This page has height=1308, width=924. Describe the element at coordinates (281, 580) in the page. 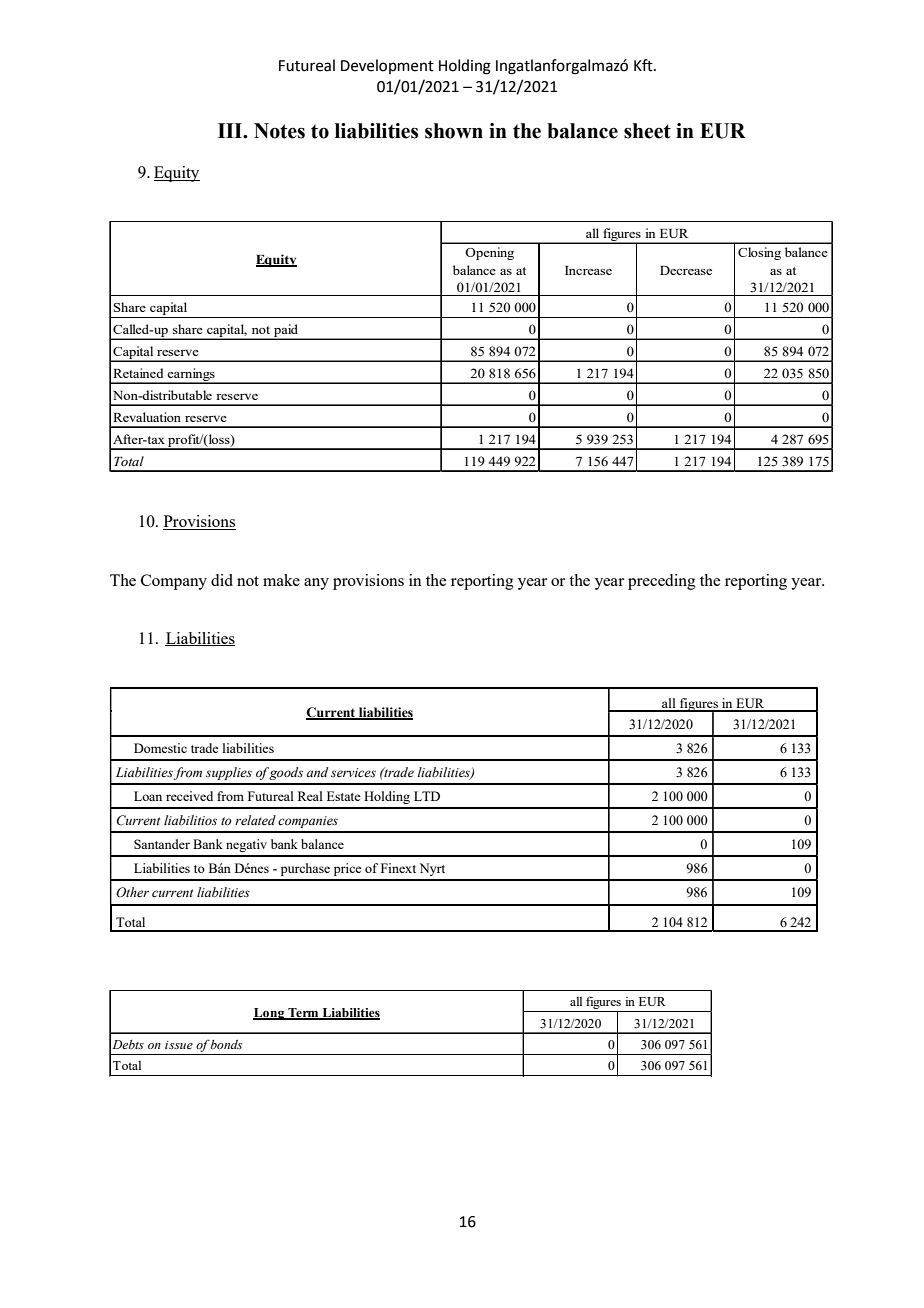

I see `make` at that location.
